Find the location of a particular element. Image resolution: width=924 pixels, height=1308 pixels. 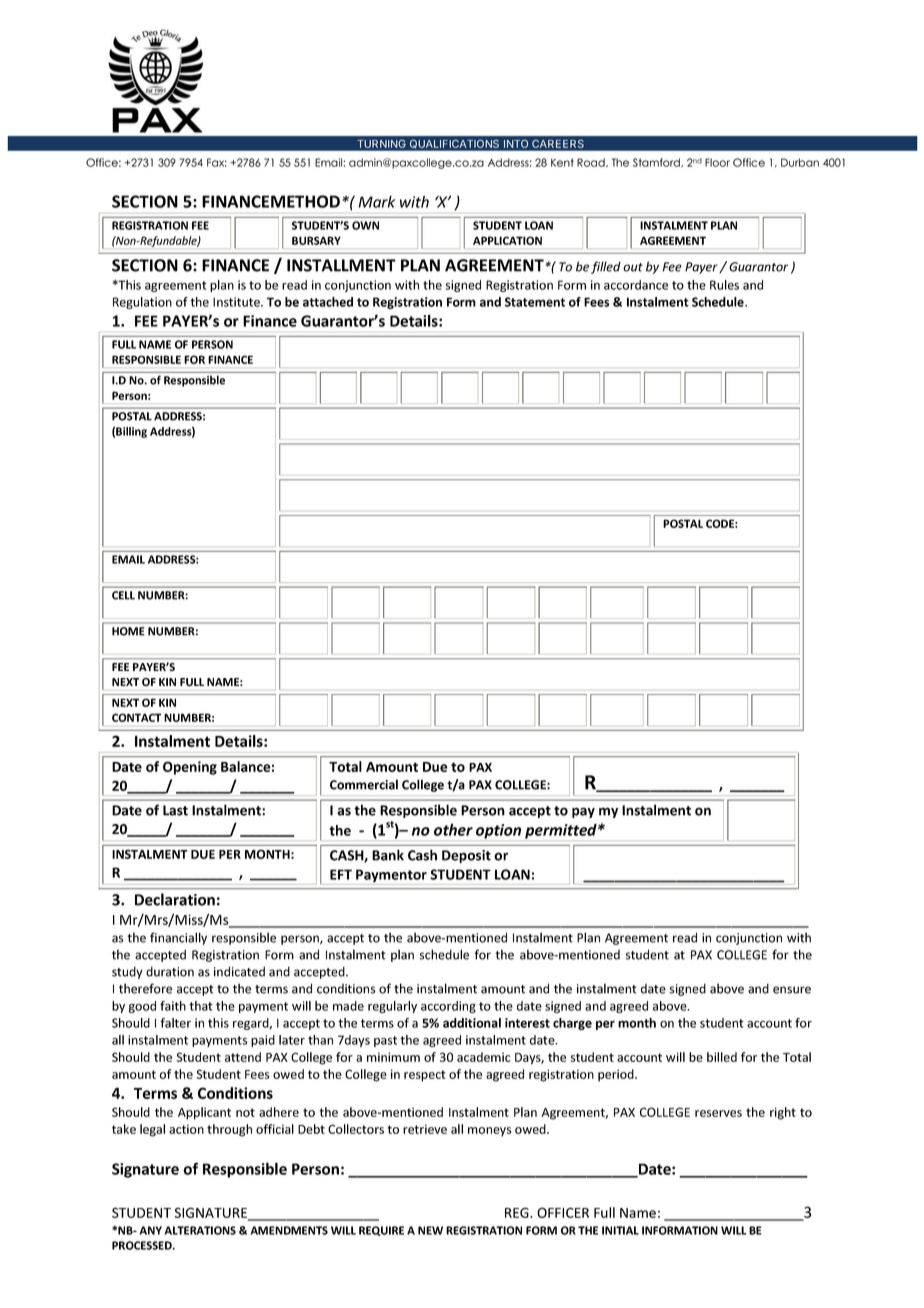

Declaration is located at coordinates (175, 899).
